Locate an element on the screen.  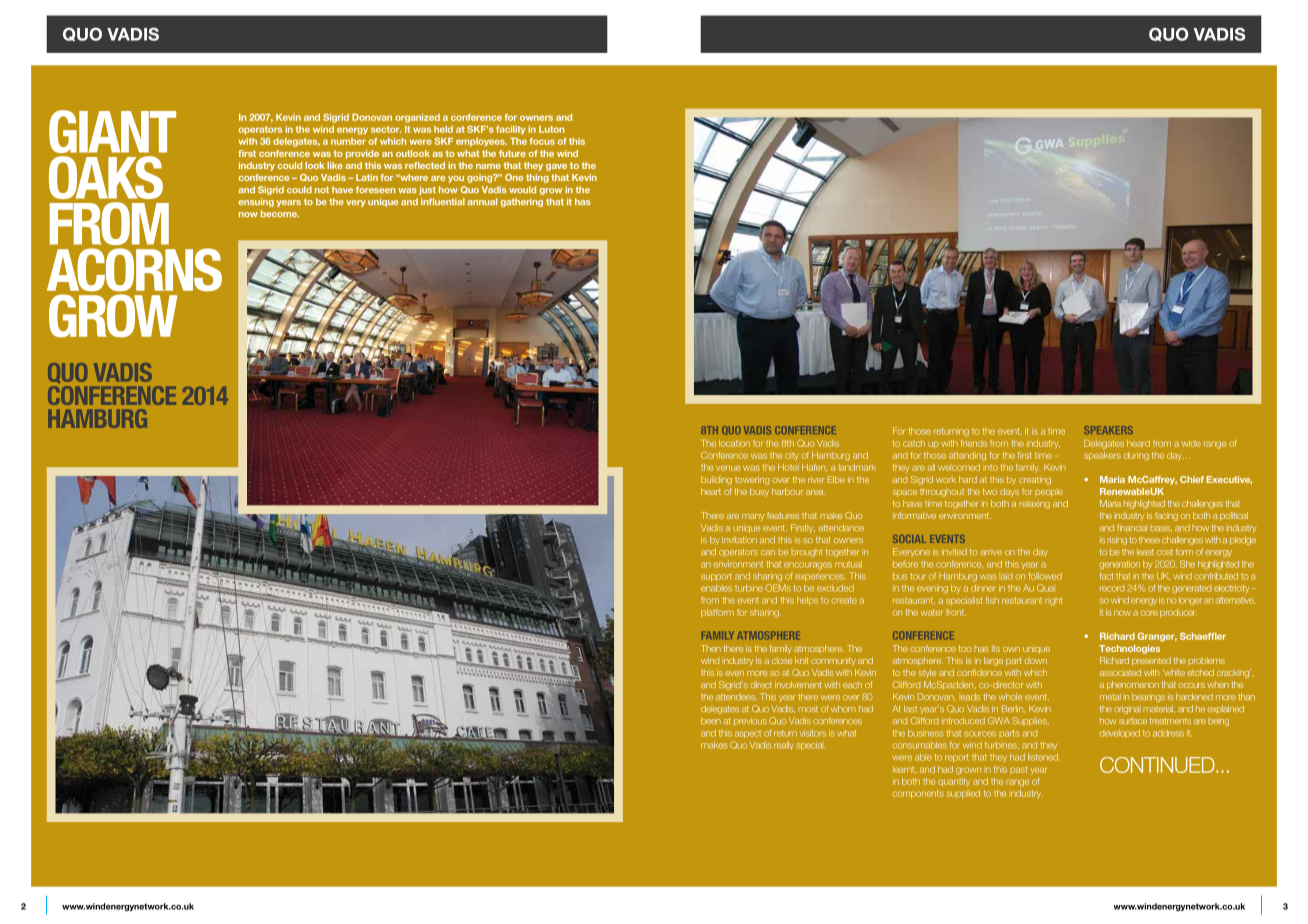
gave is located at coordinates (556, 167).
